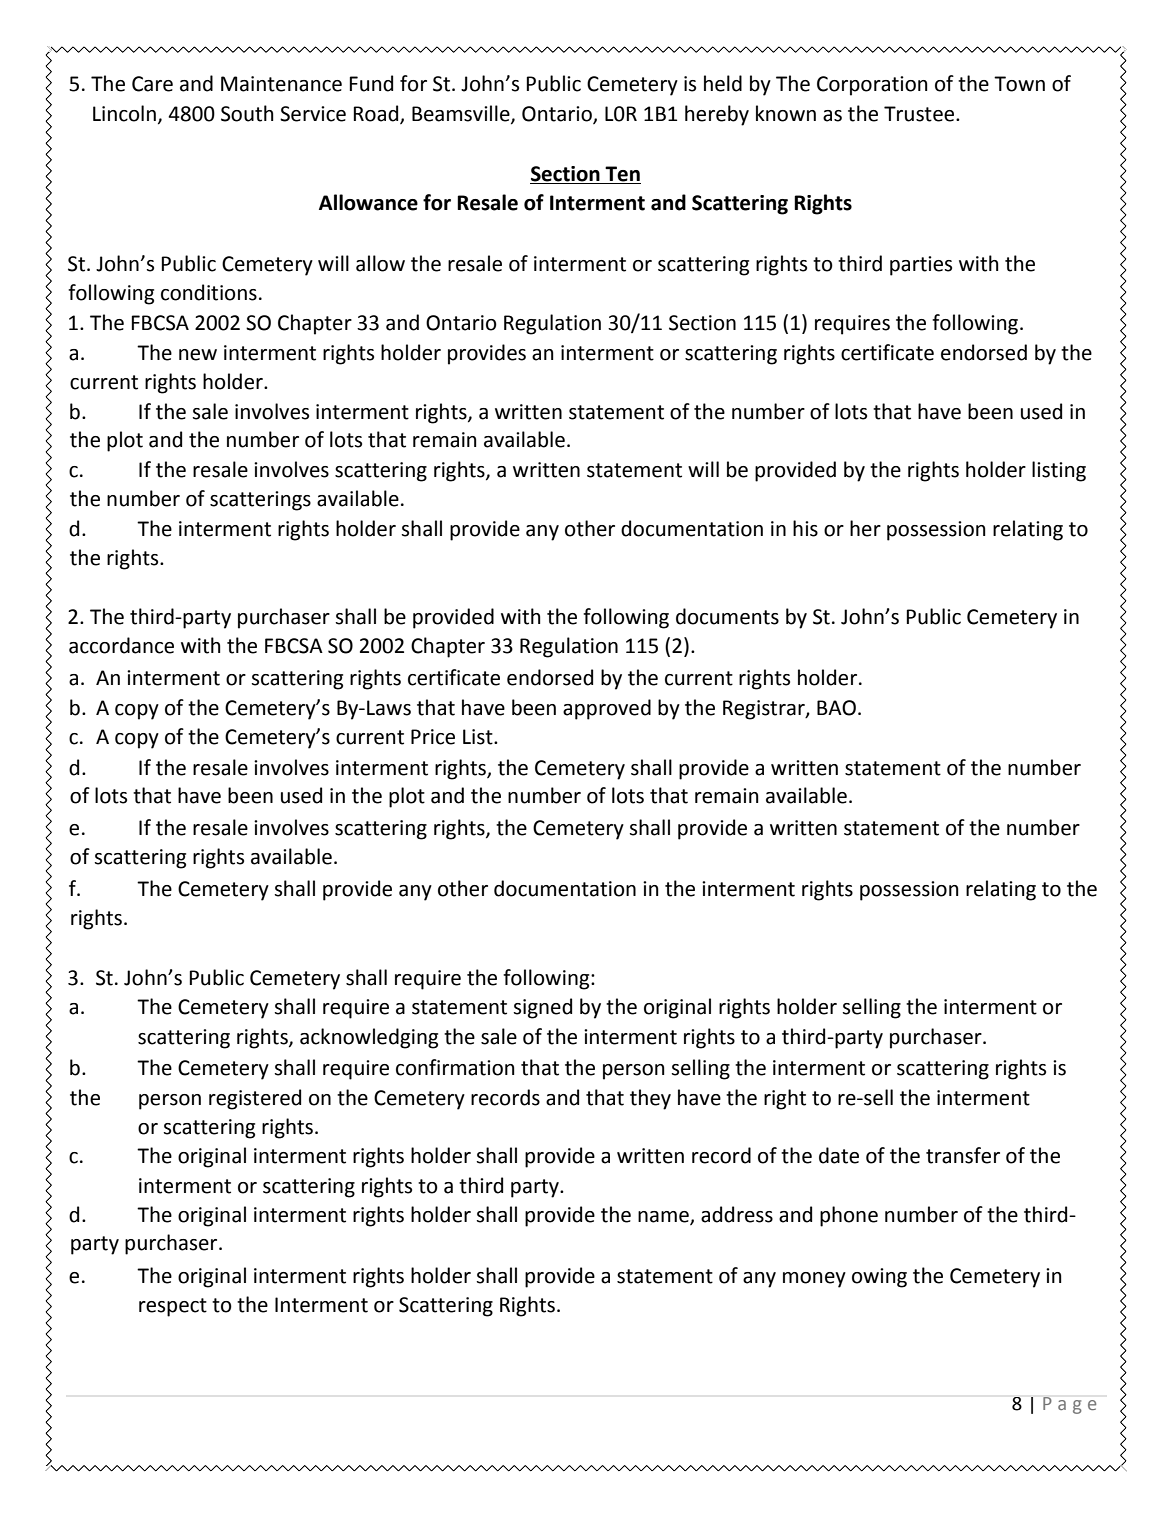  Describe the element at coordinates (717, 115) in the screenshot. I see `hereby` at that location.
